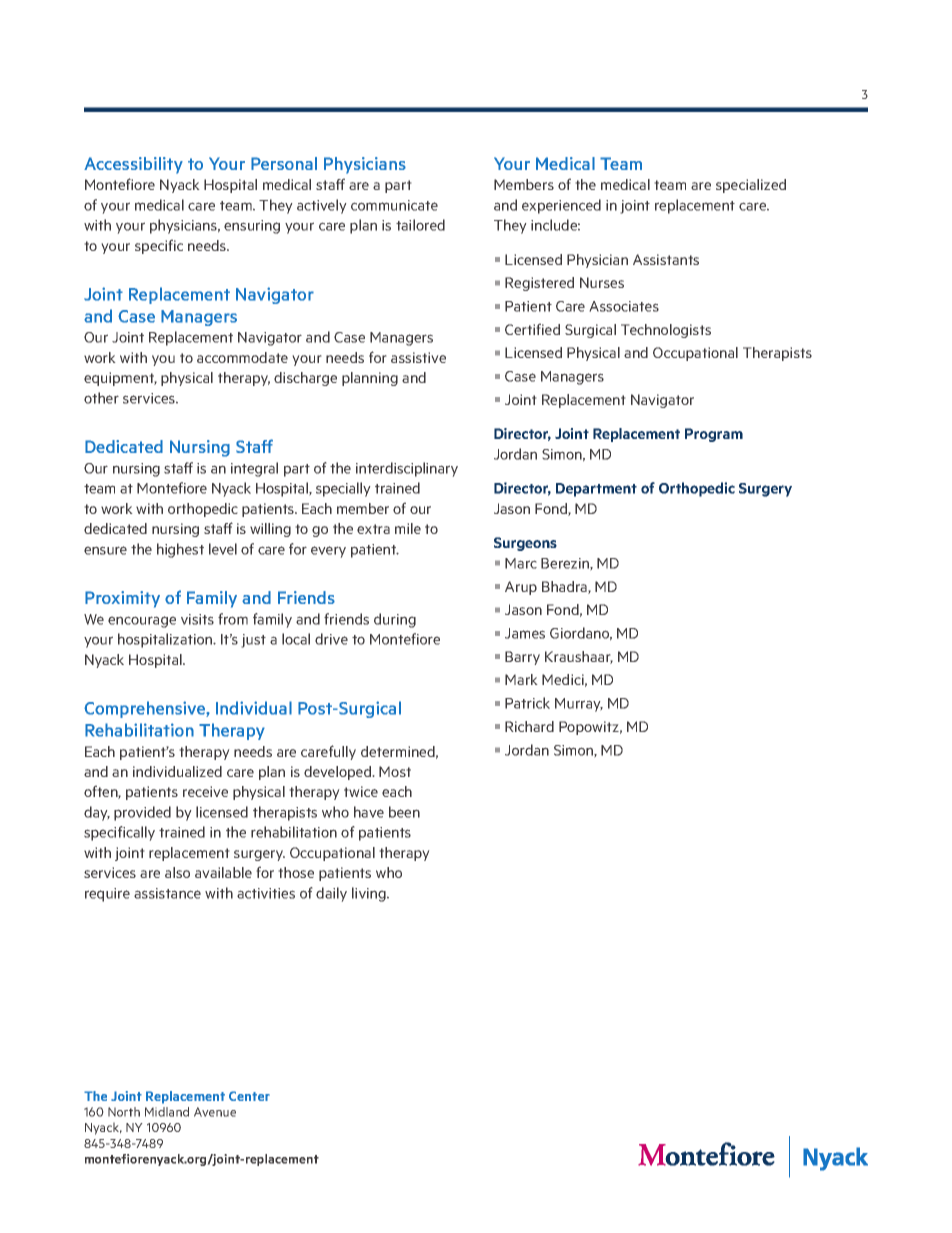 The width and height of the screenshot is (952, 1233). I want to click on Most, so click(395, 771).
